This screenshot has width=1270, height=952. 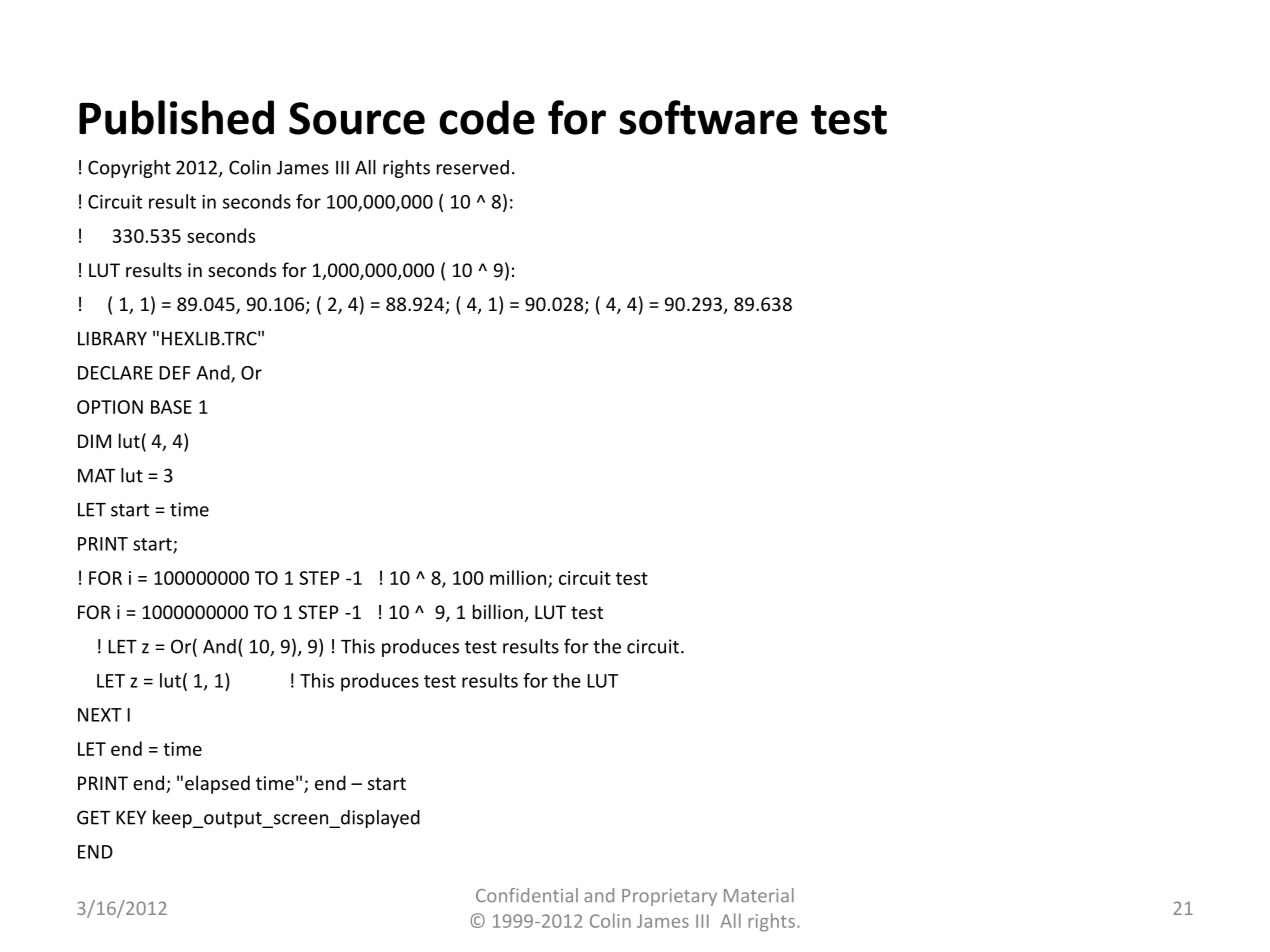 I want to click on DEF, so click(x=175, y=373).
